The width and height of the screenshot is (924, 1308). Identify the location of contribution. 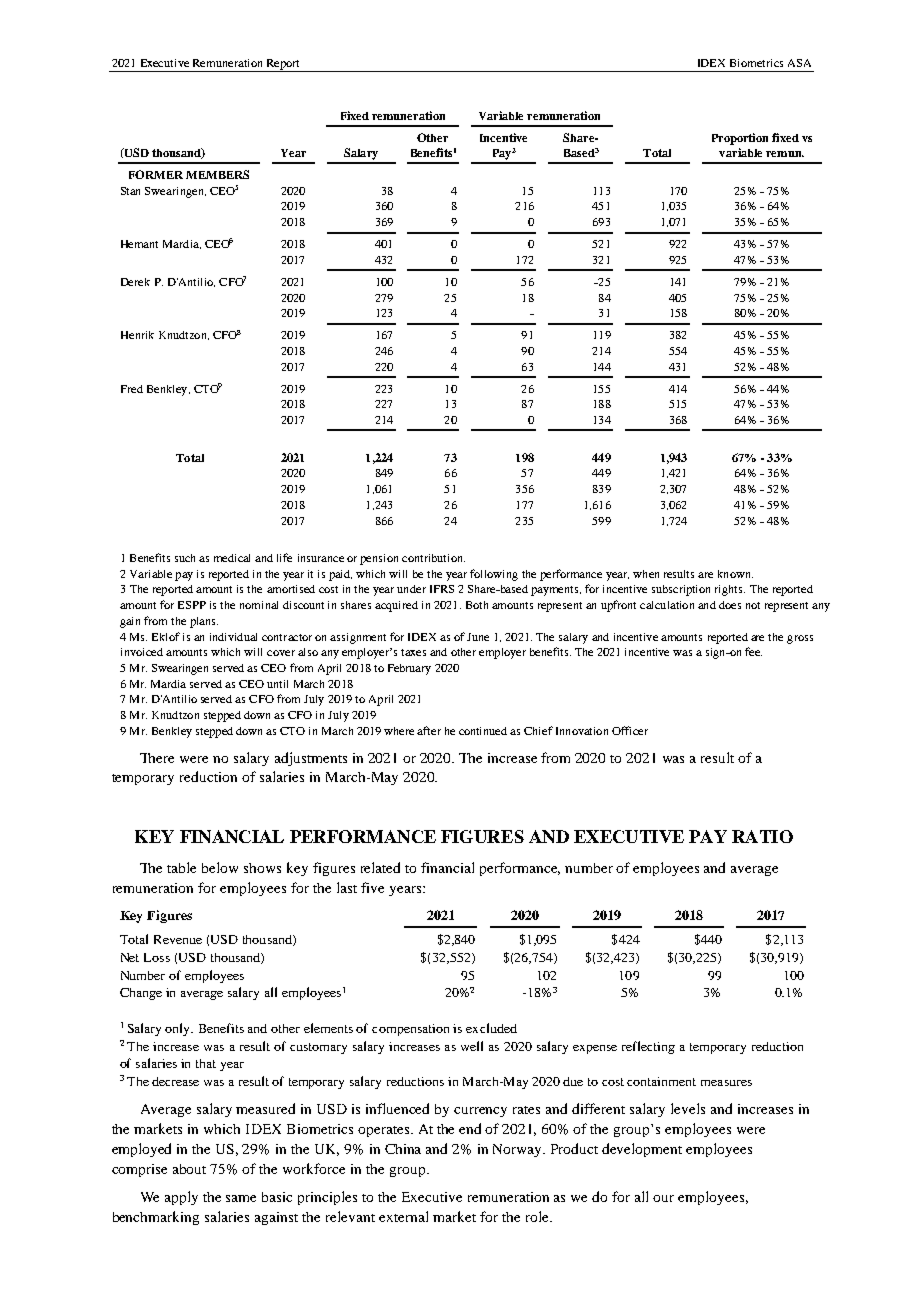
(433, 558).
